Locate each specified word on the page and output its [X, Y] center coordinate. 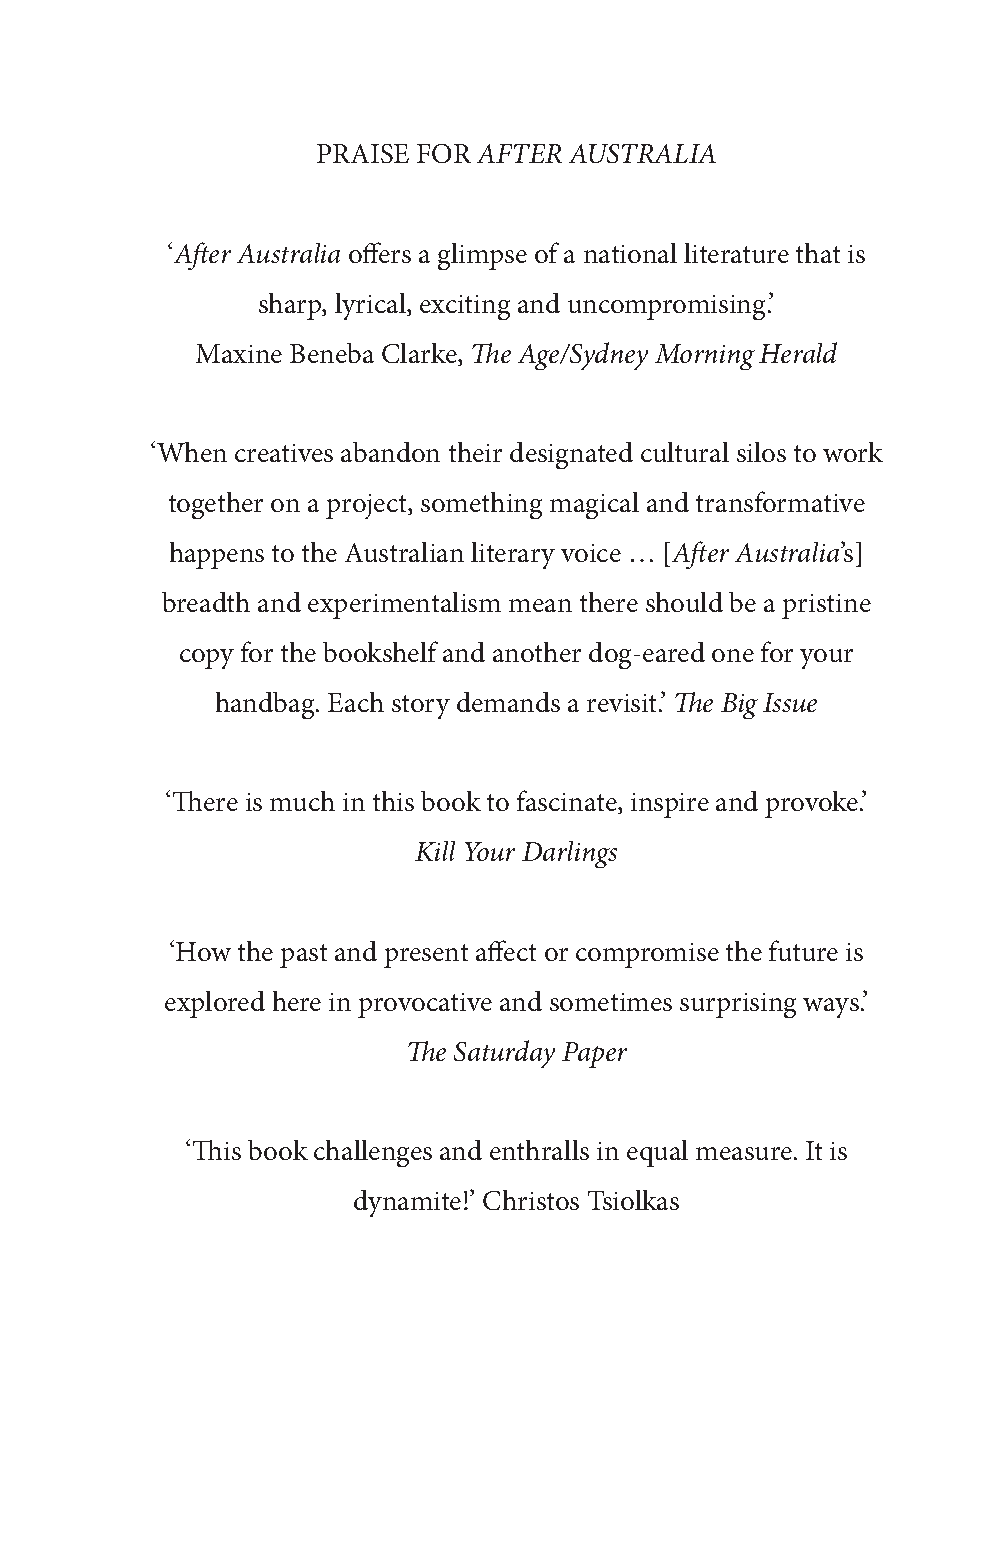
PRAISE [363, 153]
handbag [266, 705]
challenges [373, 1153]
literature [736, 253]
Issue [790, 702]
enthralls [539, 1150]
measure [744, 1153]
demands [508, 702]
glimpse [482, 256]
